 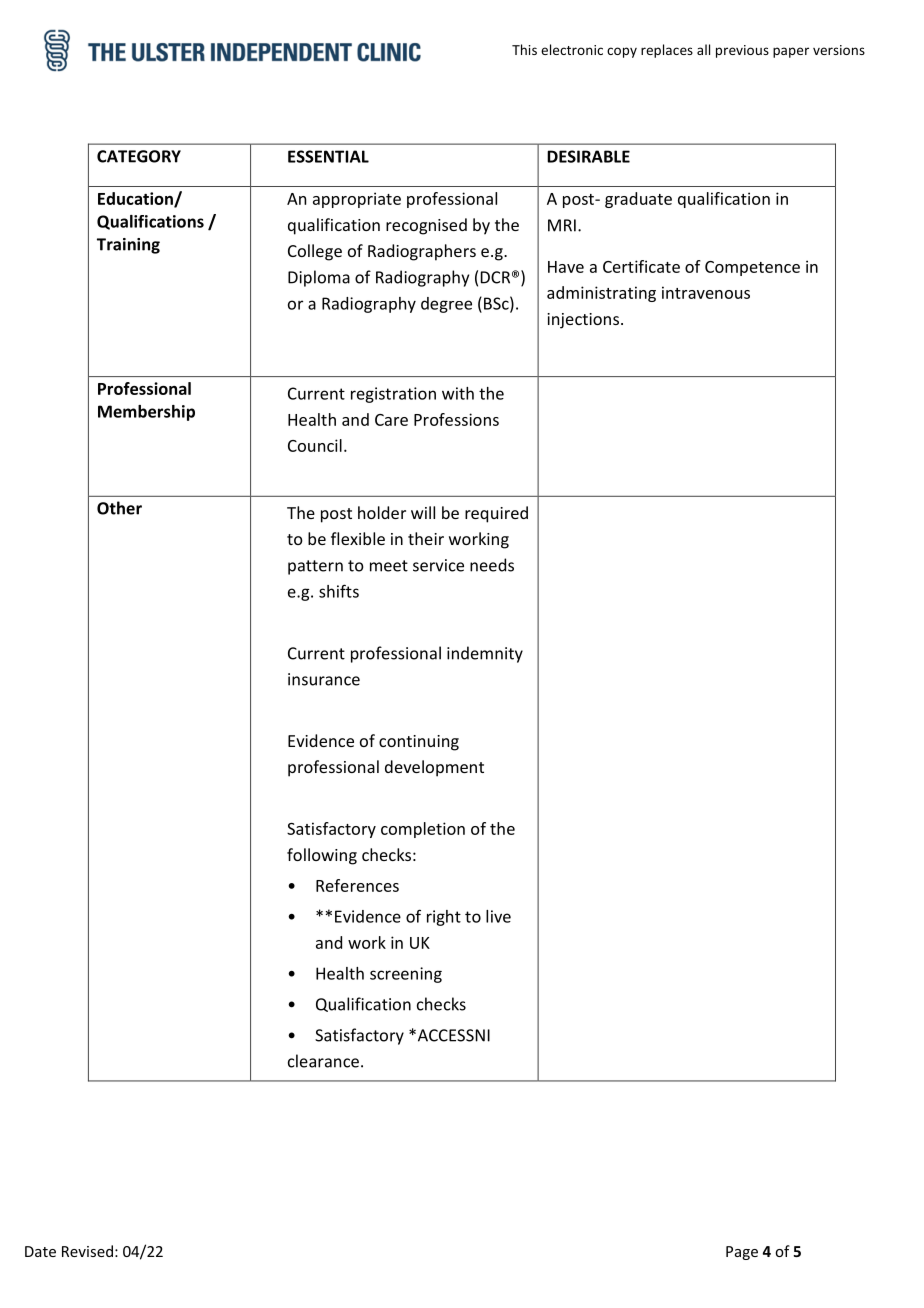 What do you see at coordinates (87, 1251) in the screenshot?
I see `Revised` at bounding box center [87, 1251].
